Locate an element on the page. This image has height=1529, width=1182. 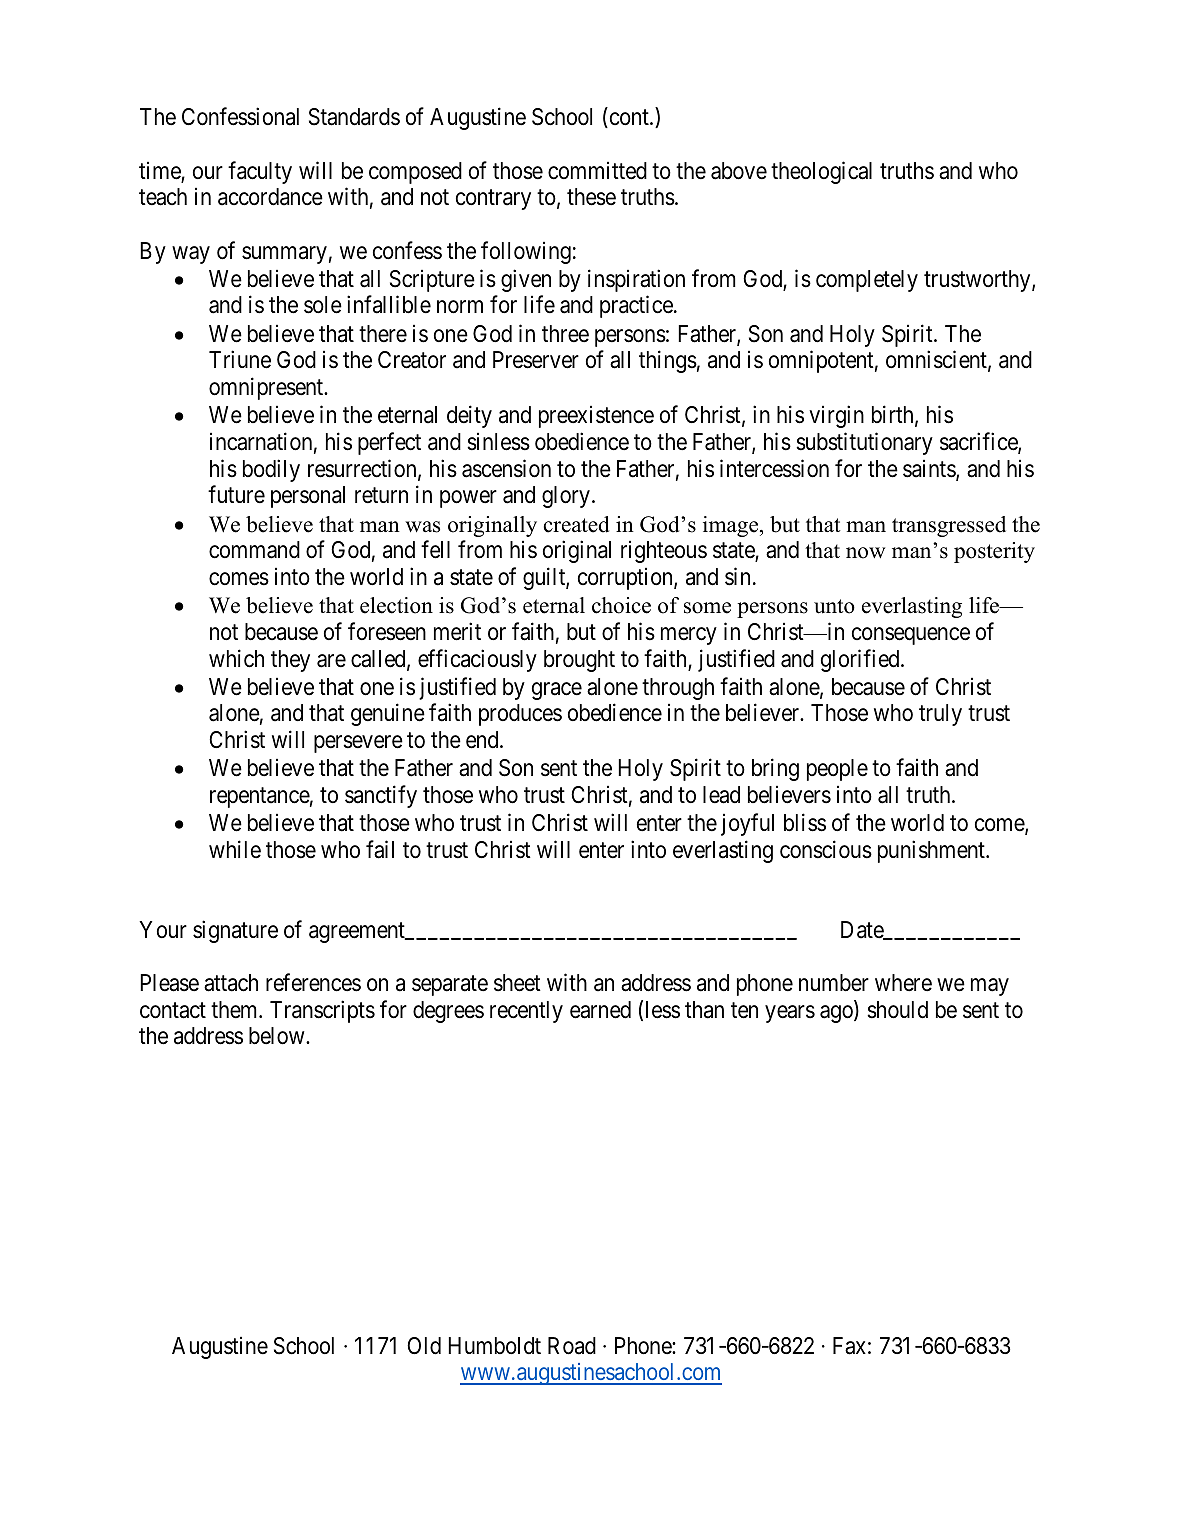
Humboldt is located at coordinates (494, 1345).
